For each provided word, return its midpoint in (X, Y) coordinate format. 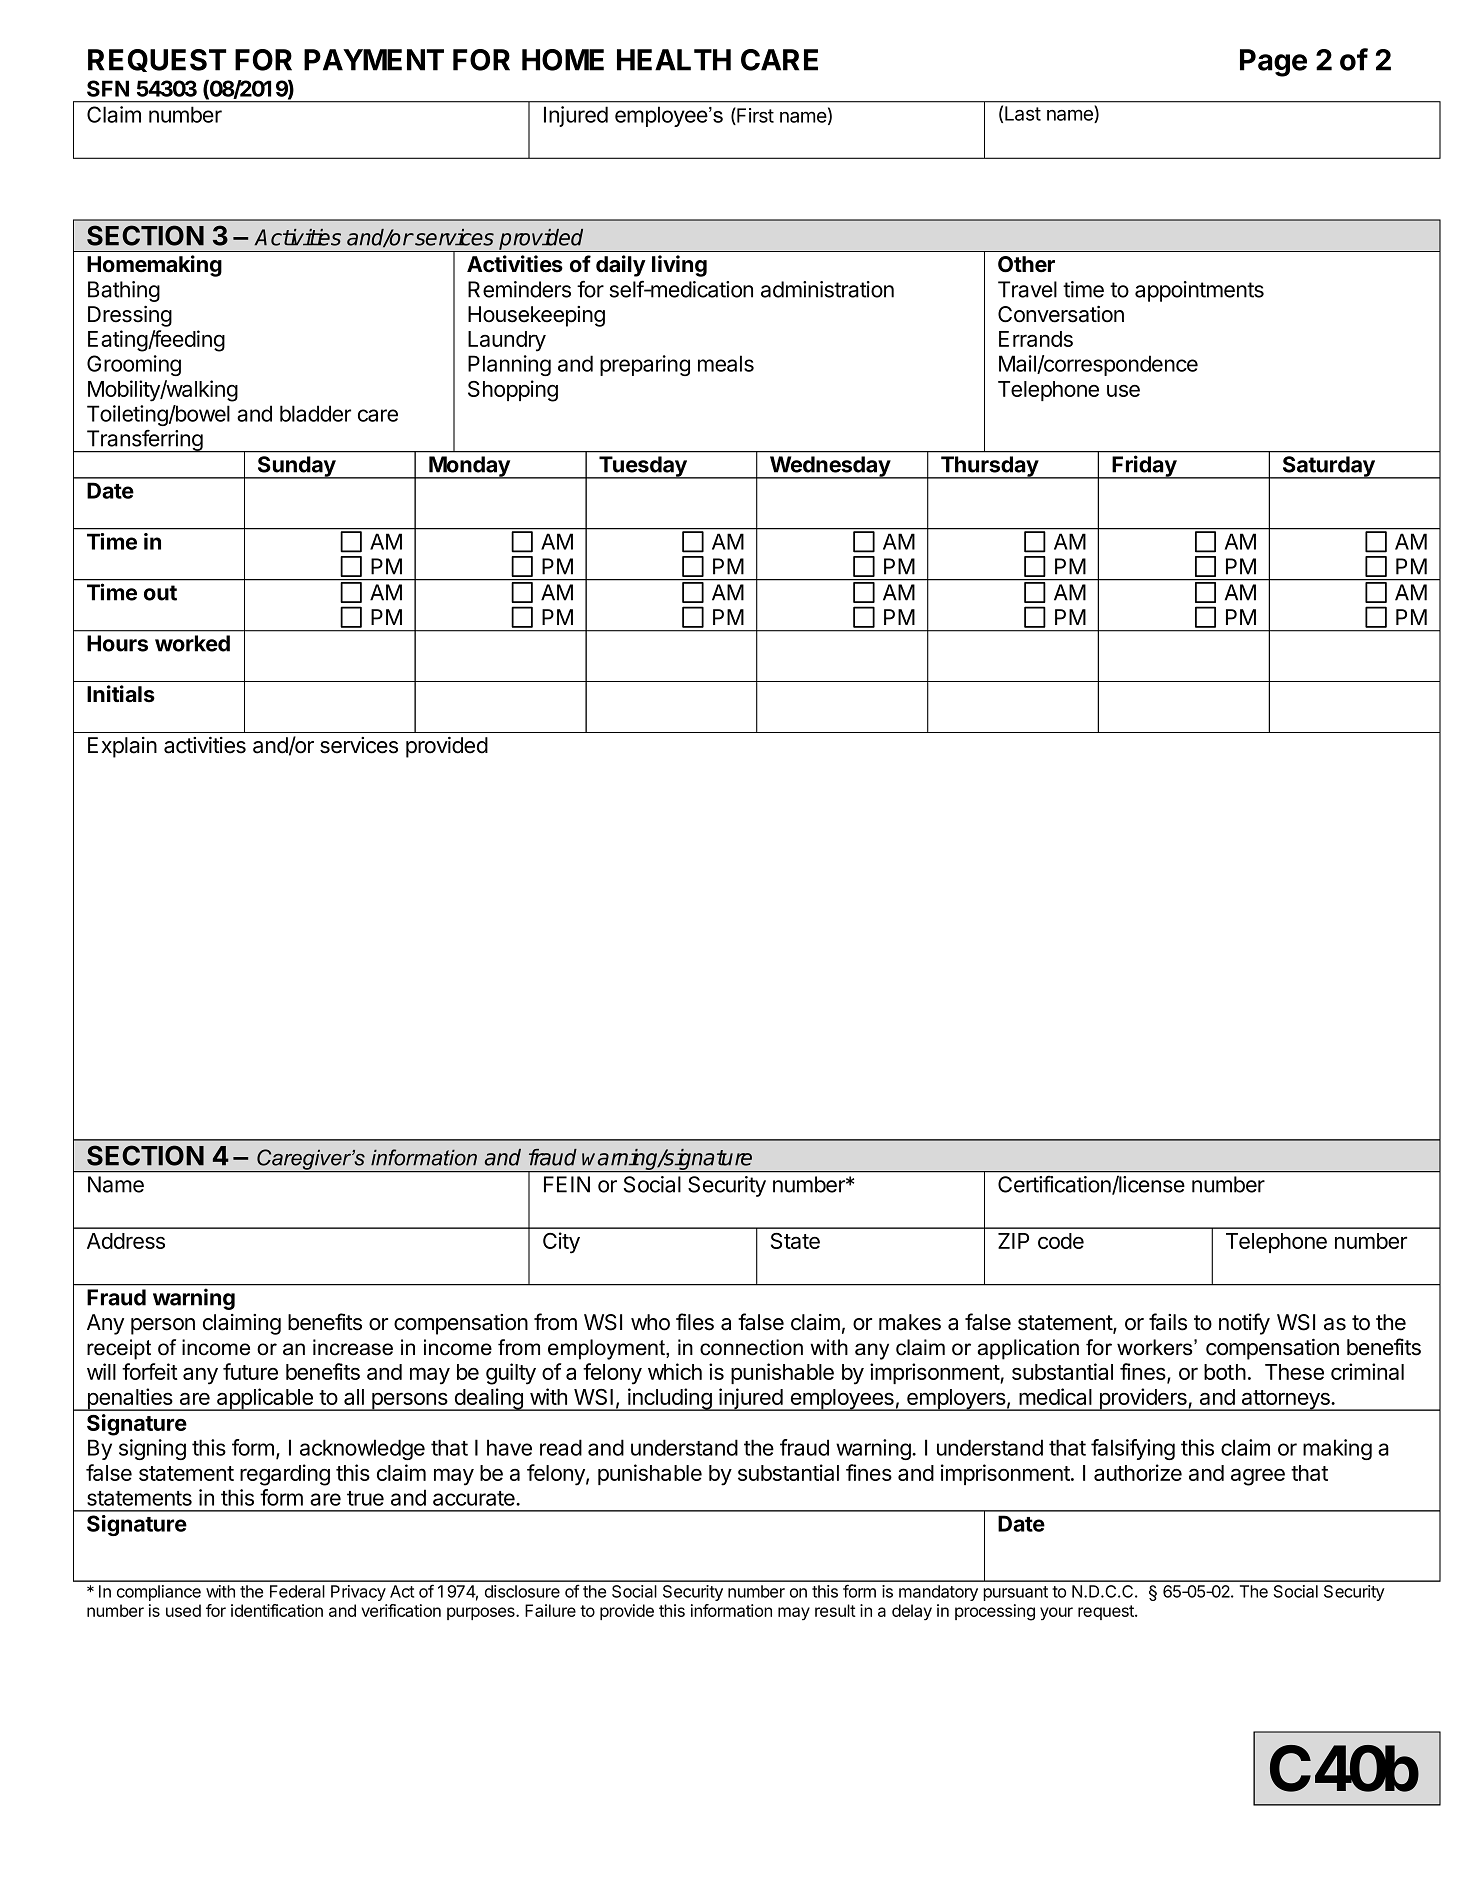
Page (1273, 63)
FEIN (567, 1184)
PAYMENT (374, 60)
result (835, 1610)
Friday (1144, 467)
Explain (122, 747)
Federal (297, 1591)
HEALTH (674, 60)
